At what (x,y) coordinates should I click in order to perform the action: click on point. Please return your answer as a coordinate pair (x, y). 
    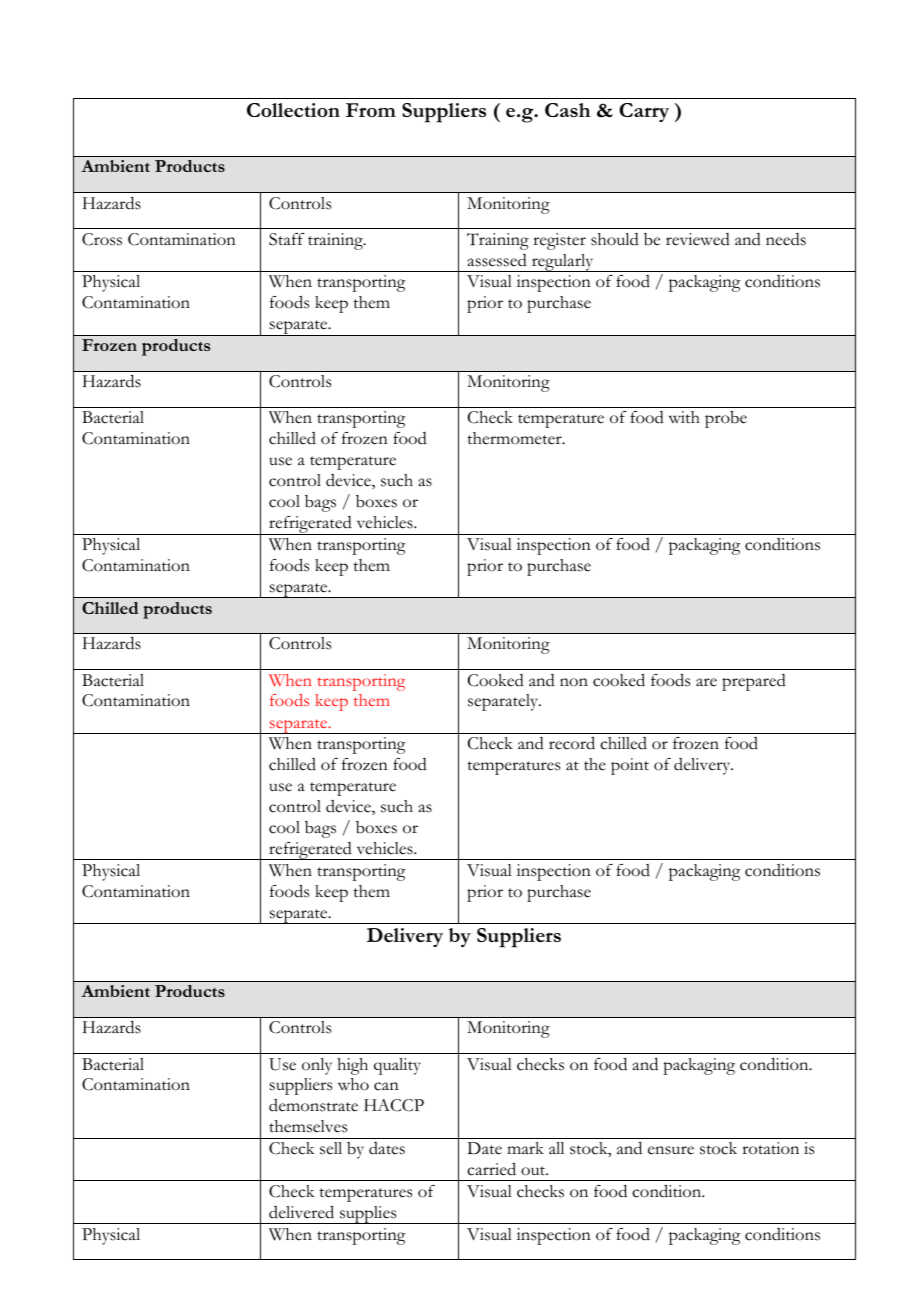
    Looking at the image, I should click on (630, 766).
